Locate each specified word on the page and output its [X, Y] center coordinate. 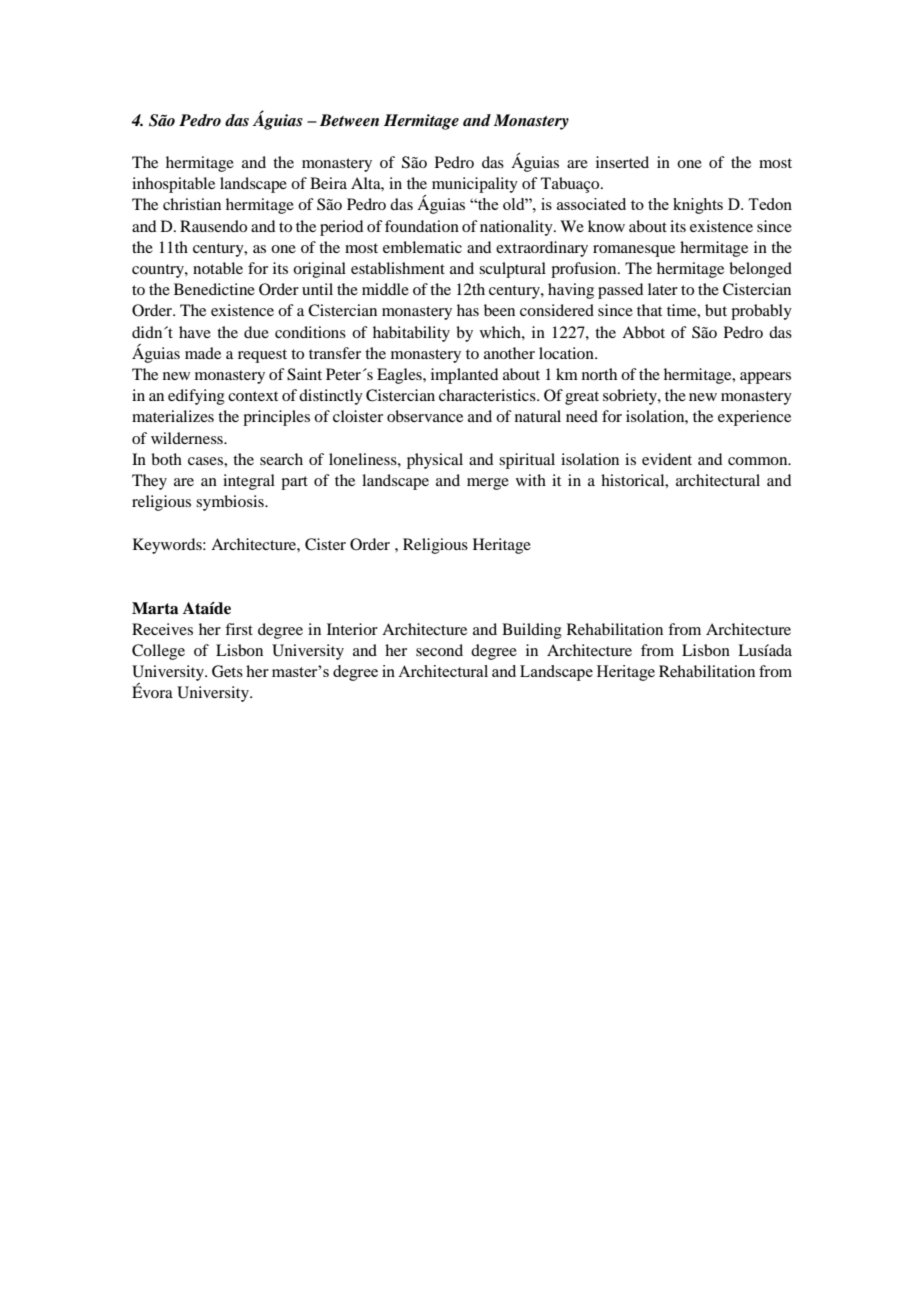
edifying [196, 397]
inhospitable [173, 185]
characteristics [488, 395]
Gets [227, 671]
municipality [475, 185]
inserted [622, 162]
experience [754, 418]
